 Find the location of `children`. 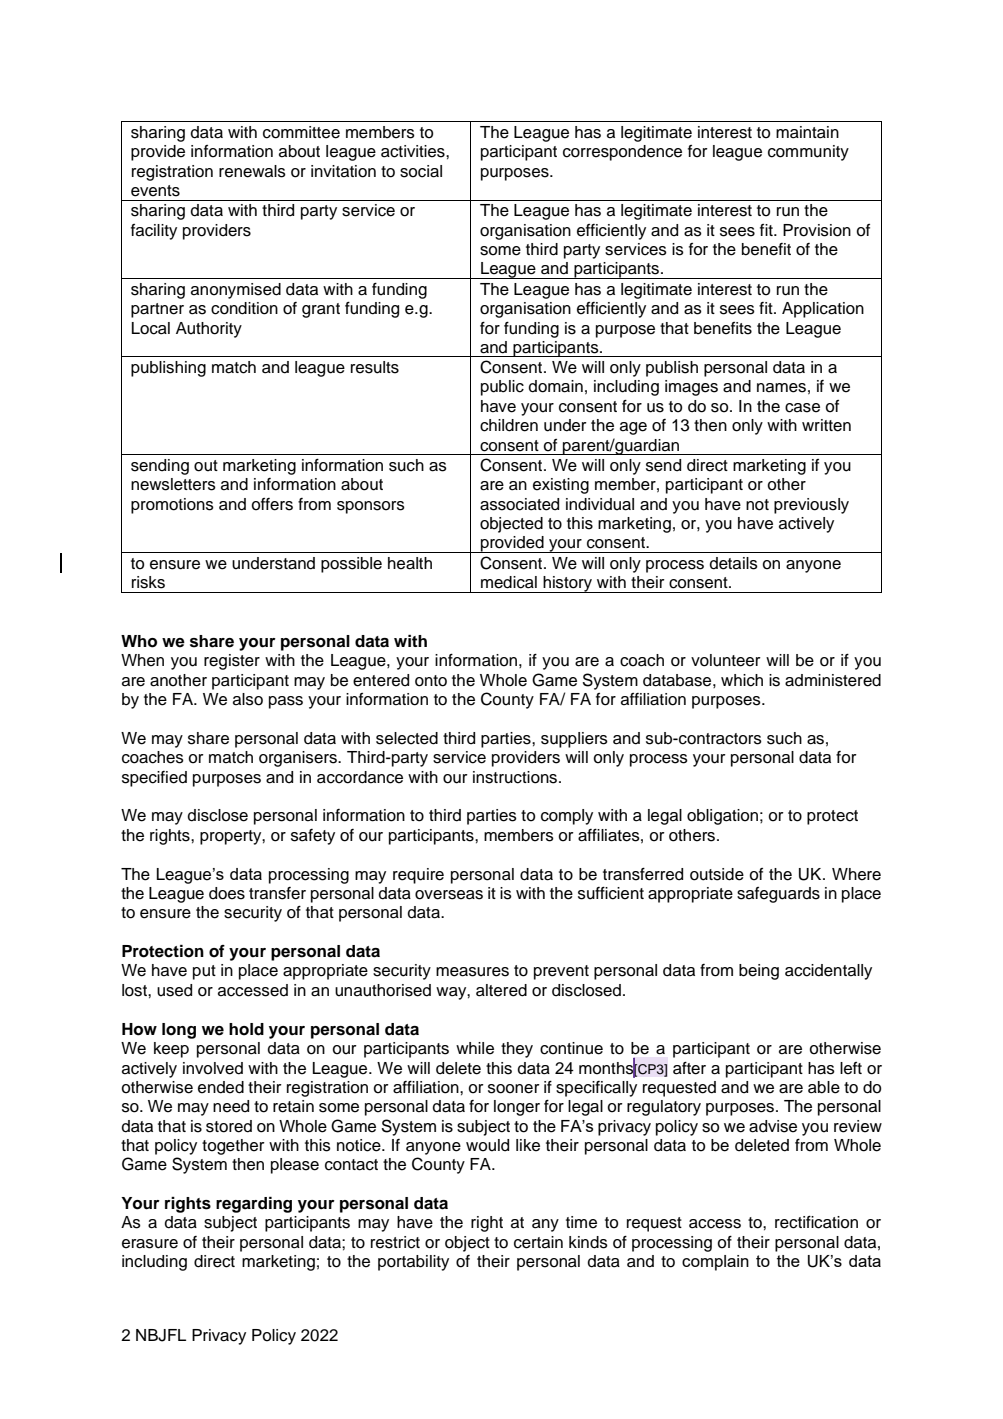

children is located at coordinates (509, 425).
